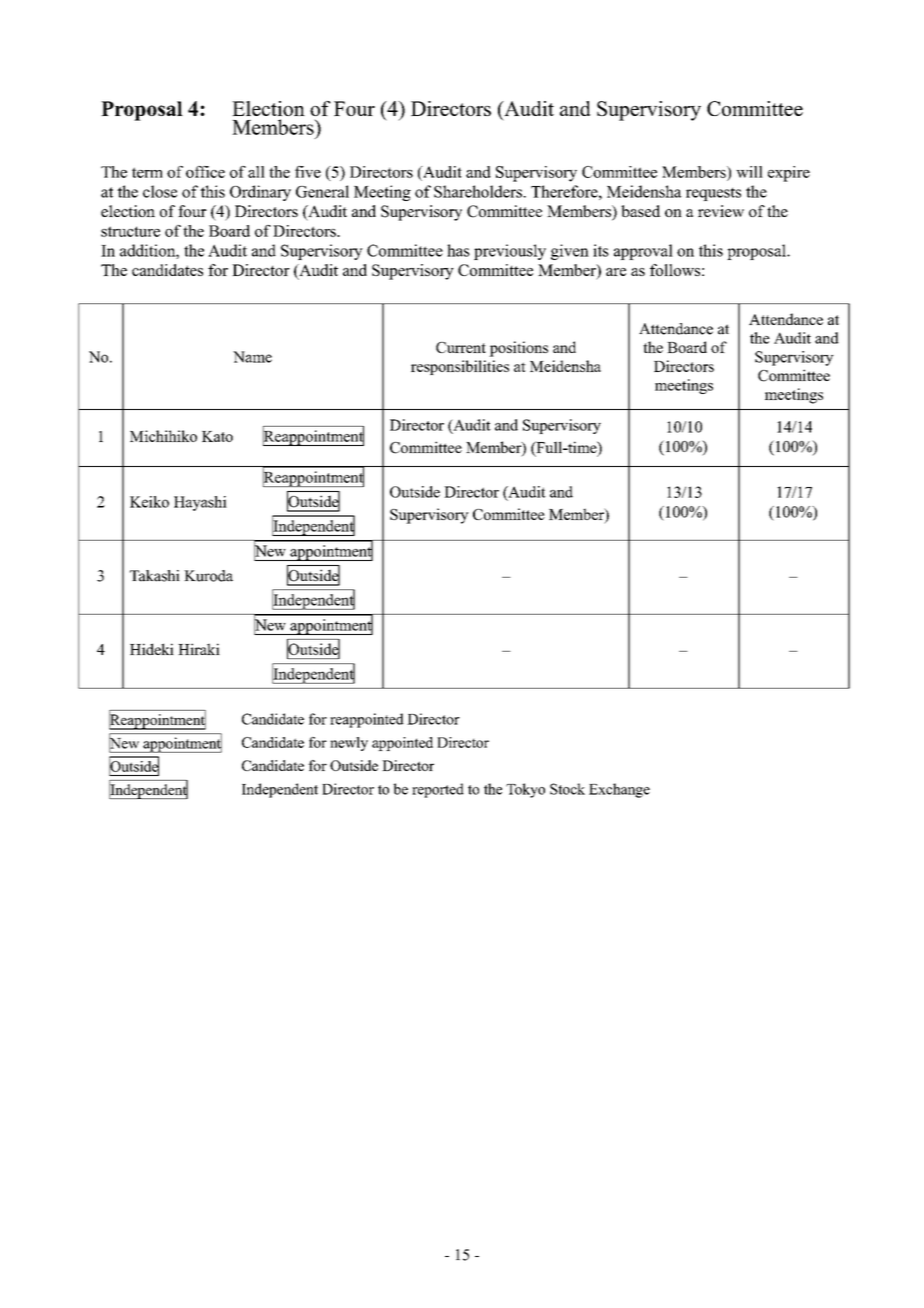 The width and height of the image is (924, 1308). Describe the element at coordinates (200, 503) in the image. I see `Hayashi` at that location.
